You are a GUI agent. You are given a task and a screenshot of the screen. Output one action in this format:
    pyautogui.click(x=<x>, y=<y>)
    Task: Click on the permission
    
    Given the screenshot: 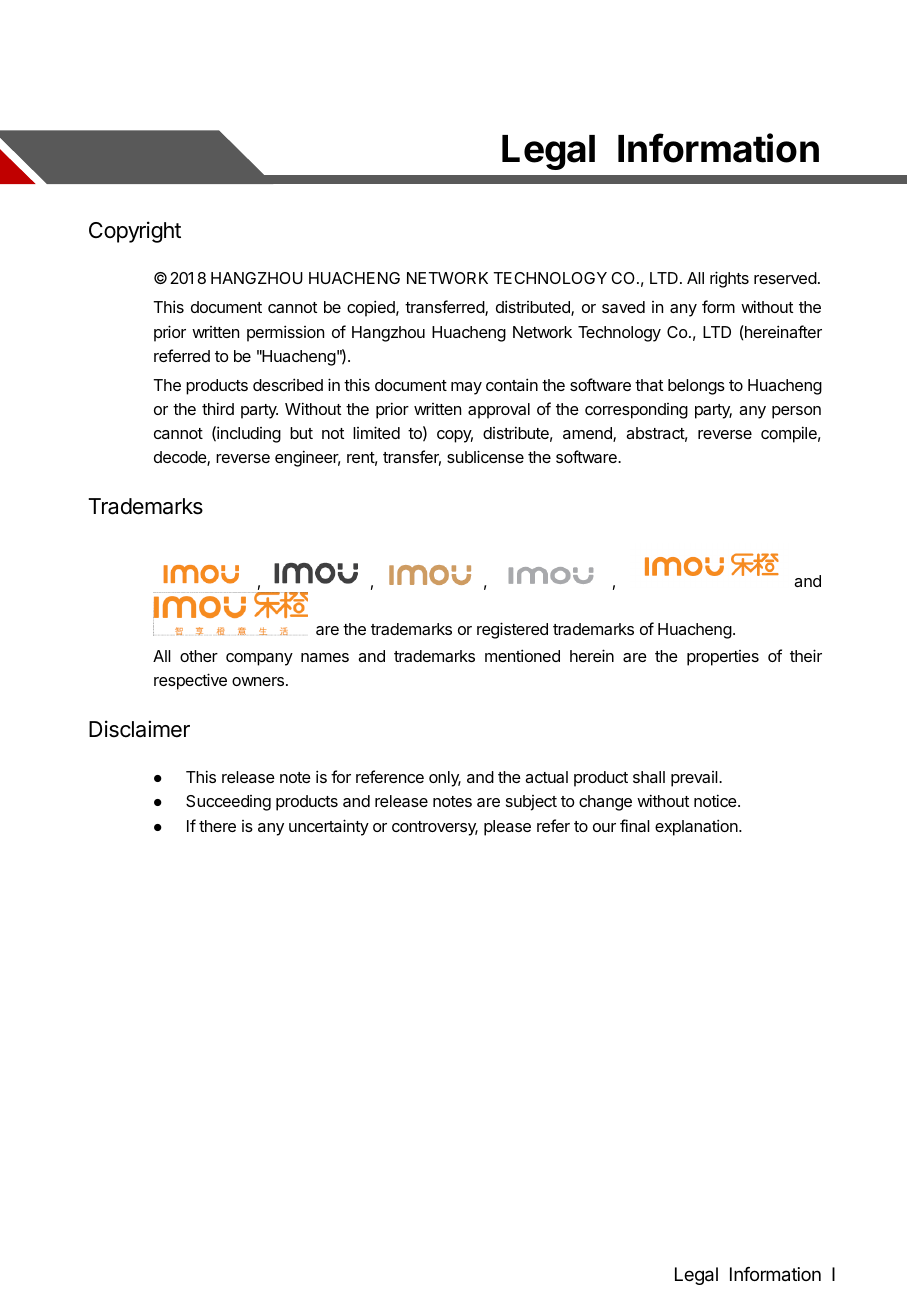 What is the action you would take?
    pyautogui.click(x=285, y=333)
